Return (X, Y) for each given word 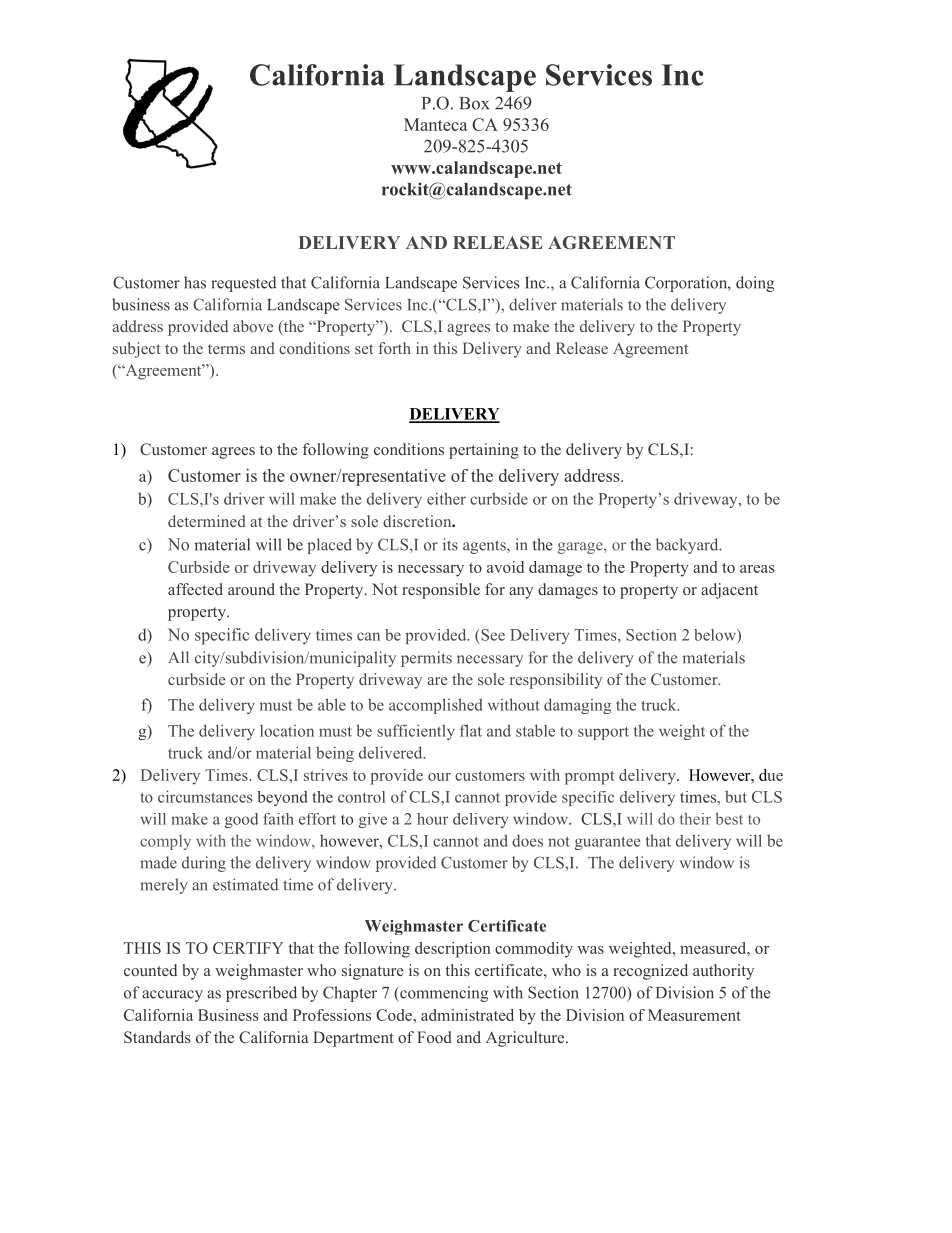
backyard (688, 546)
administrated (467, 1015)
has (195, 282)
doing (755, 284)
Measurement (694, 1015)
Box (474, 103)
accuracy (172, 996)
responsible (441, 591)
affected (195, 589)
